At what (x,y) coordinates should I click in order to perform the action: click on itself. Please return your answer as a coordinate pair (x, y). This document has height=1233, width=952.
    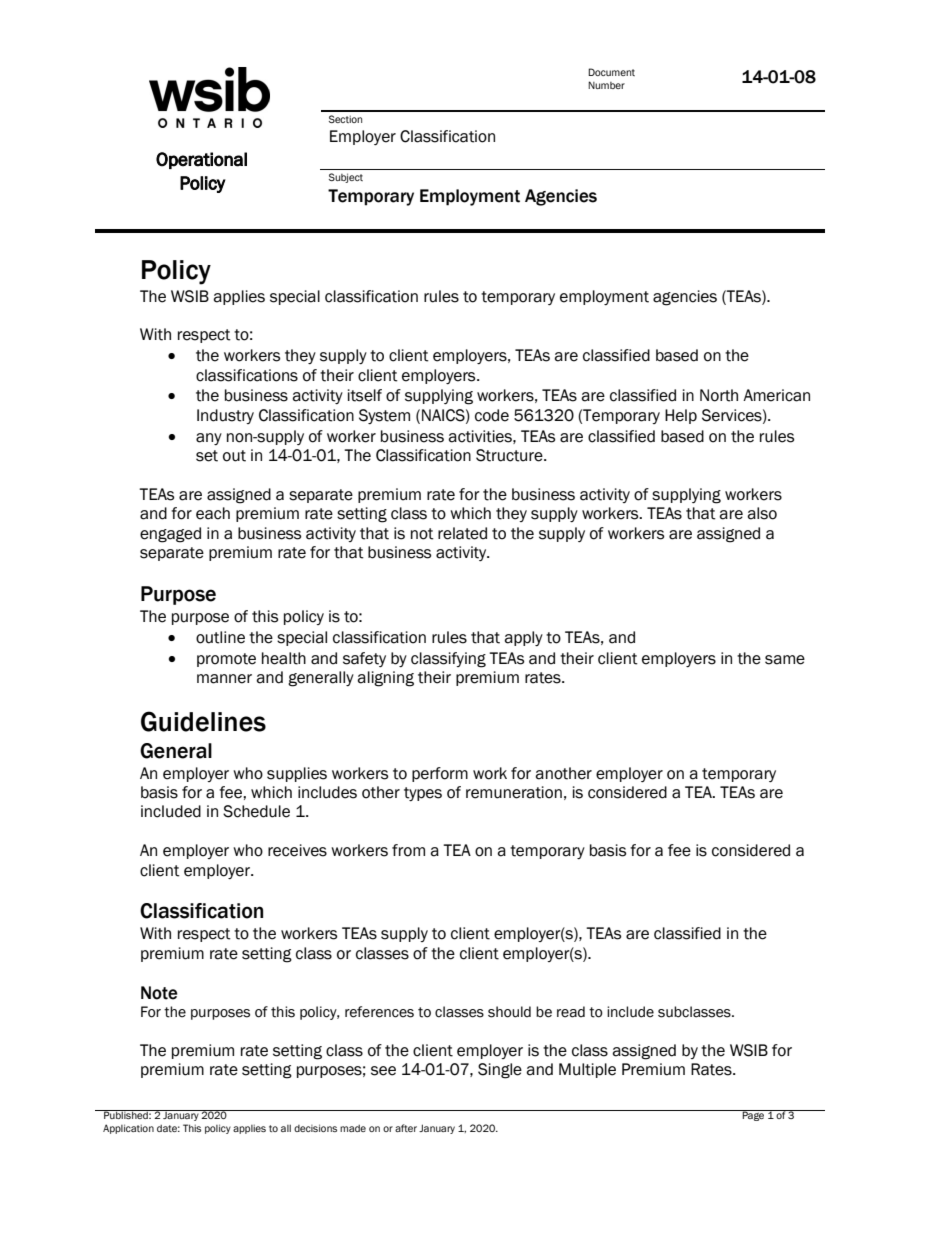
    Looking at the image, I should click on (365, 395).
